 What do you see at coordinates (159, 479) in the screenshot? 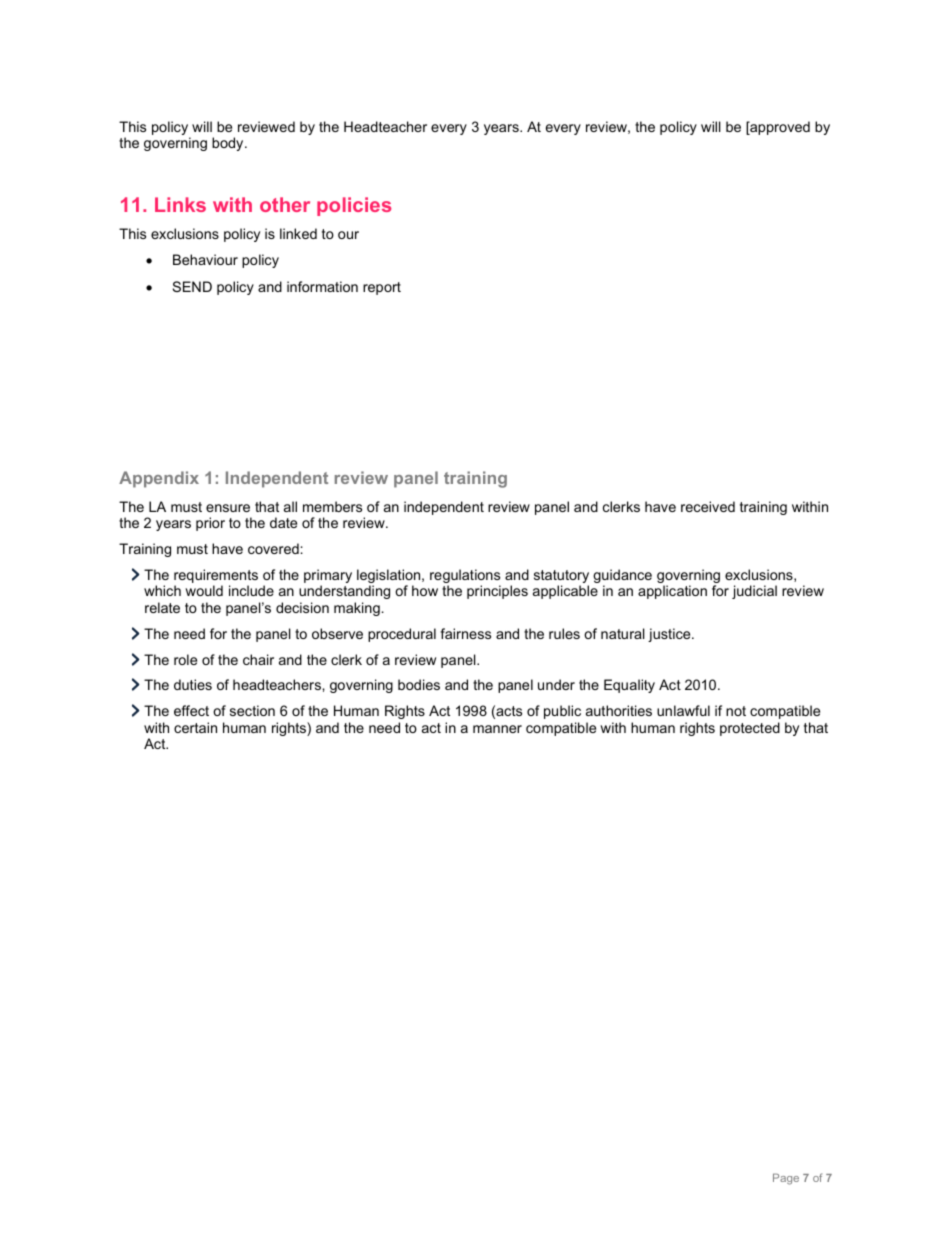
I see `Appendix` at bounding box center [159, 479].
